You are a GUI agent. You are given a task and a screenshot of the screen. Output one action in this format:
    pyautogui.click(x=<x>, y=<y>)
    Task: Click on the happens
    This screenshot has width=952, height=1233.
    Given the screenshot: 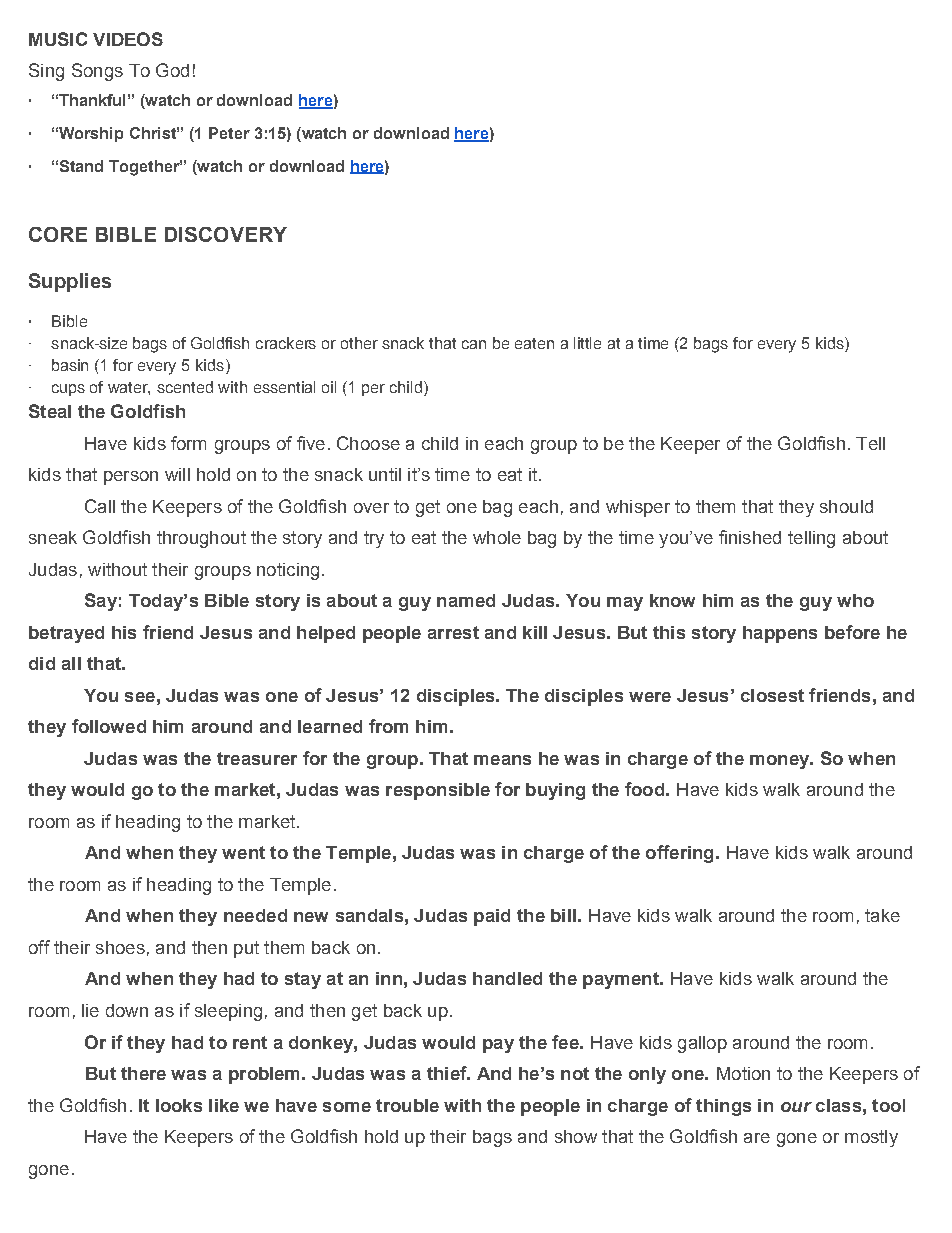 What is the action you would take?
    pyautogui.click(x=780, y=634)
